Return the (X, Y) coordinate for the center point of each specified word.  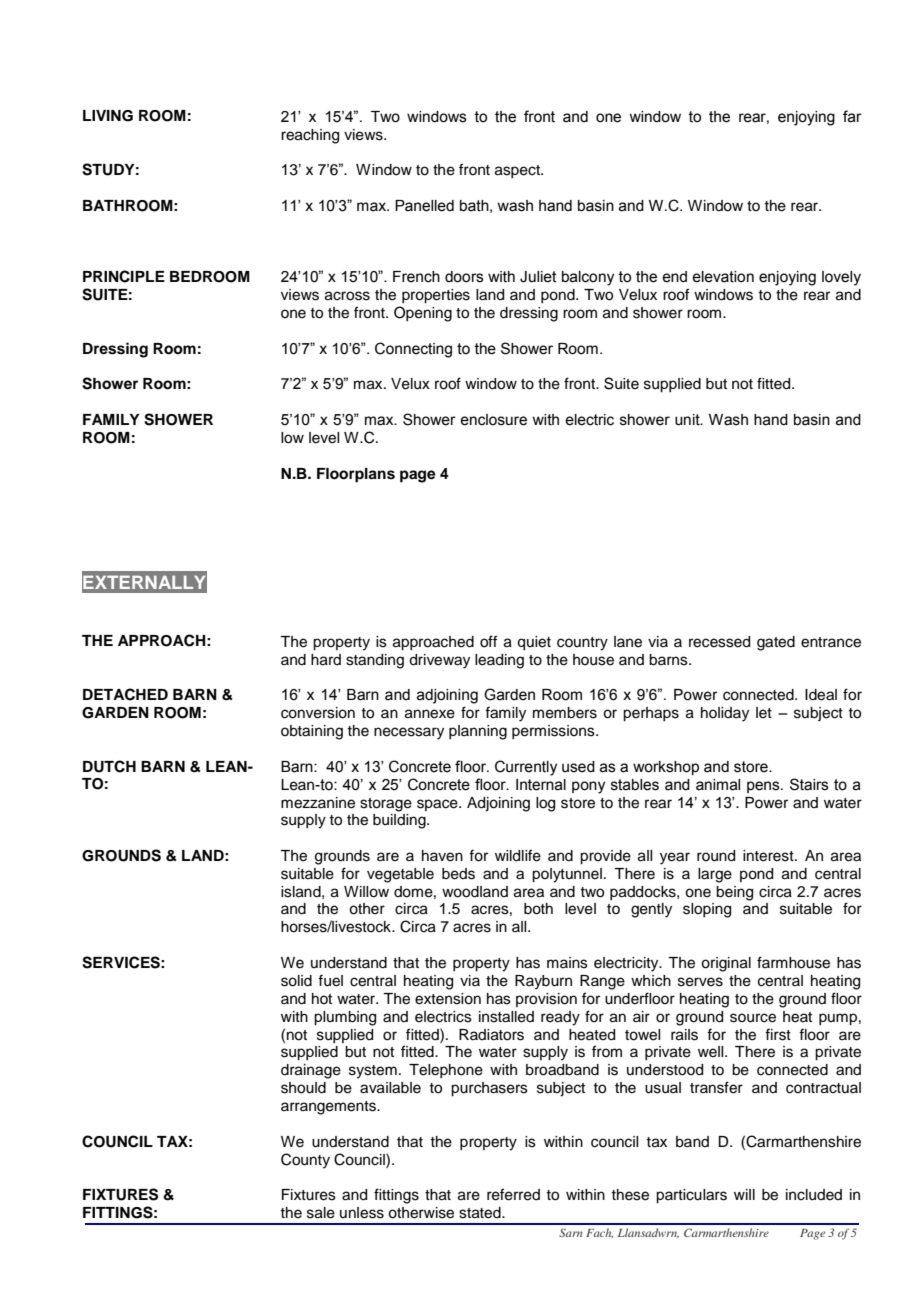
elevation (723, 277)
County (305, 1161)
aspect (518, 171)
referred (513, 1194)
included (814, 1195)
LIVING (108, 116)
